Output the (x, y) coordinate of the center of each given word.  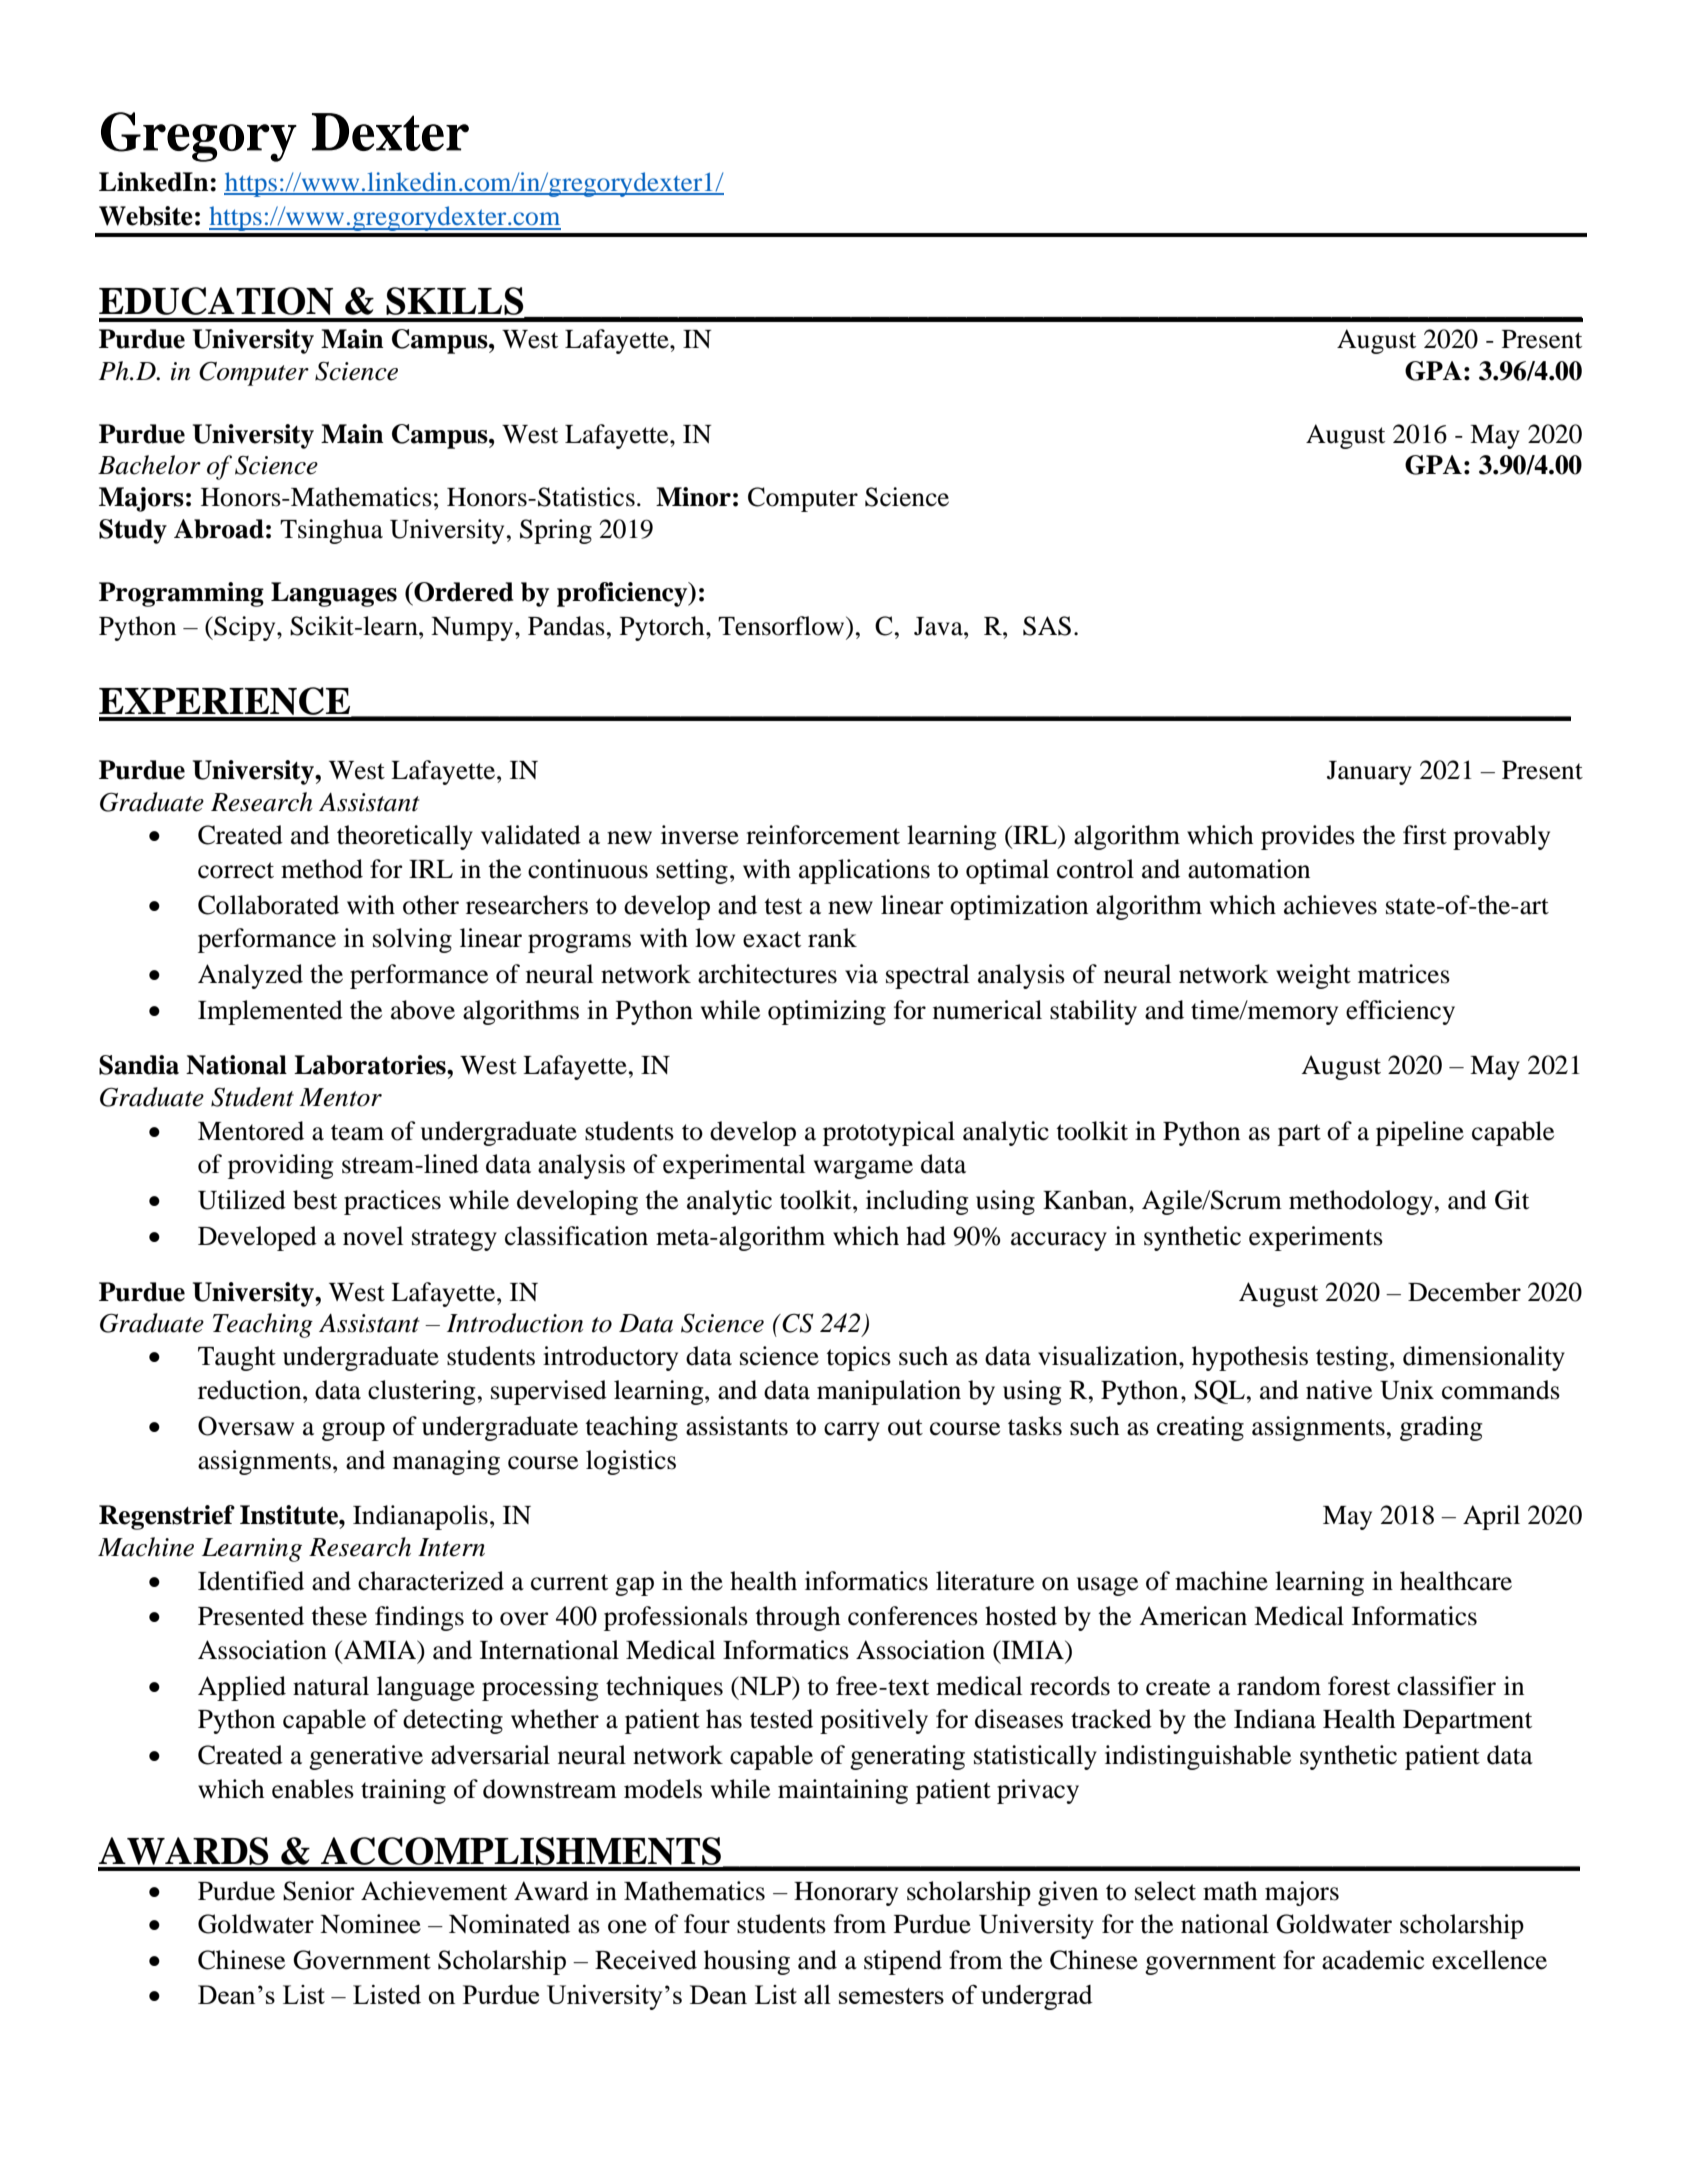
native (1339, 1390)
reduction (251, 1390)
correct (236, 870)
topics (858, 1358)
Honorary (846, 1894)
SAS (1047, 626)
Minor (693, 497)
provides (1308, 837)
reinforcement (823, 835)
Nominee (370, 1924)
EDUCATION (216, 301)
